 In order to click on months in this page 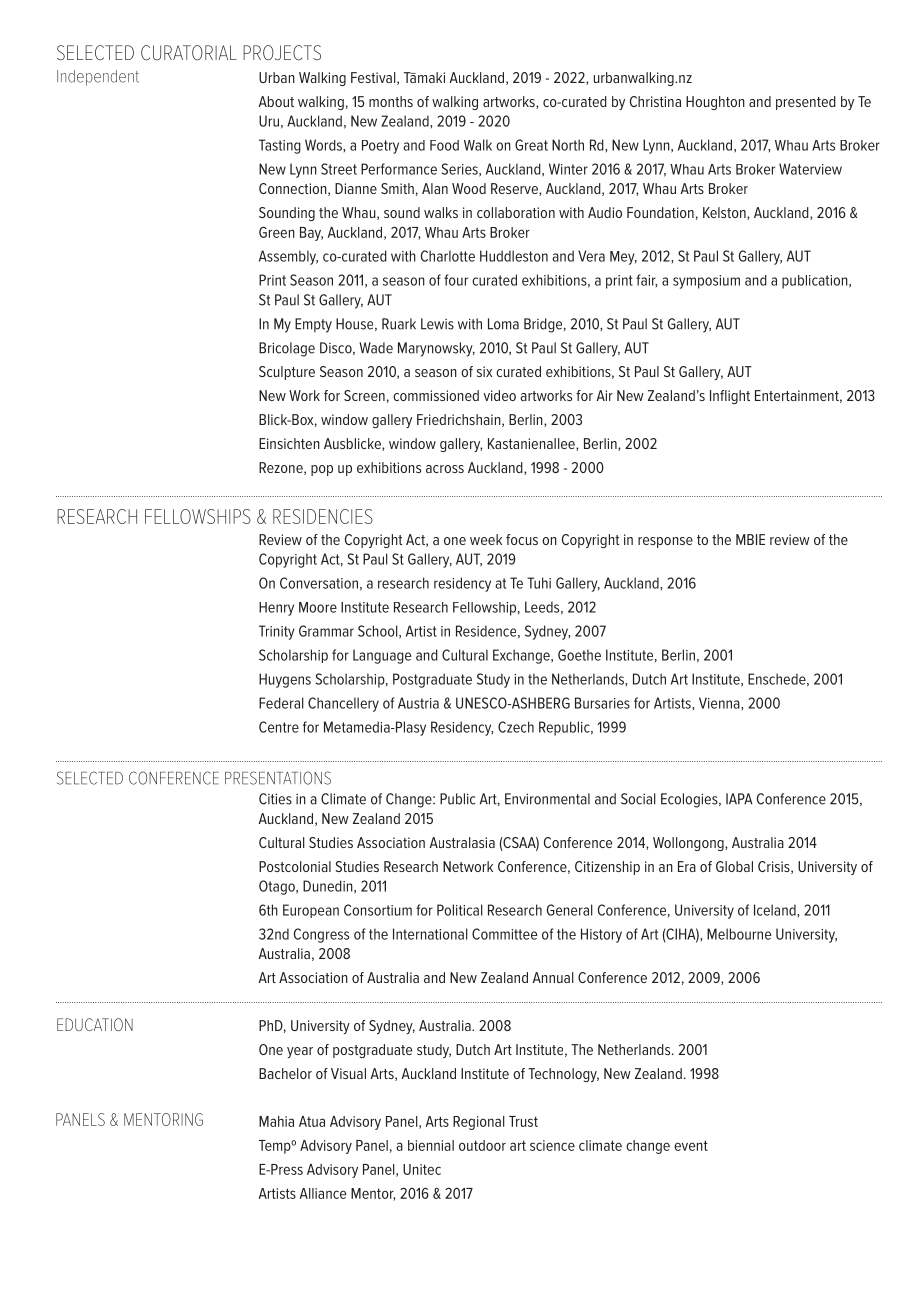, I will do `click(391, 101)`.
